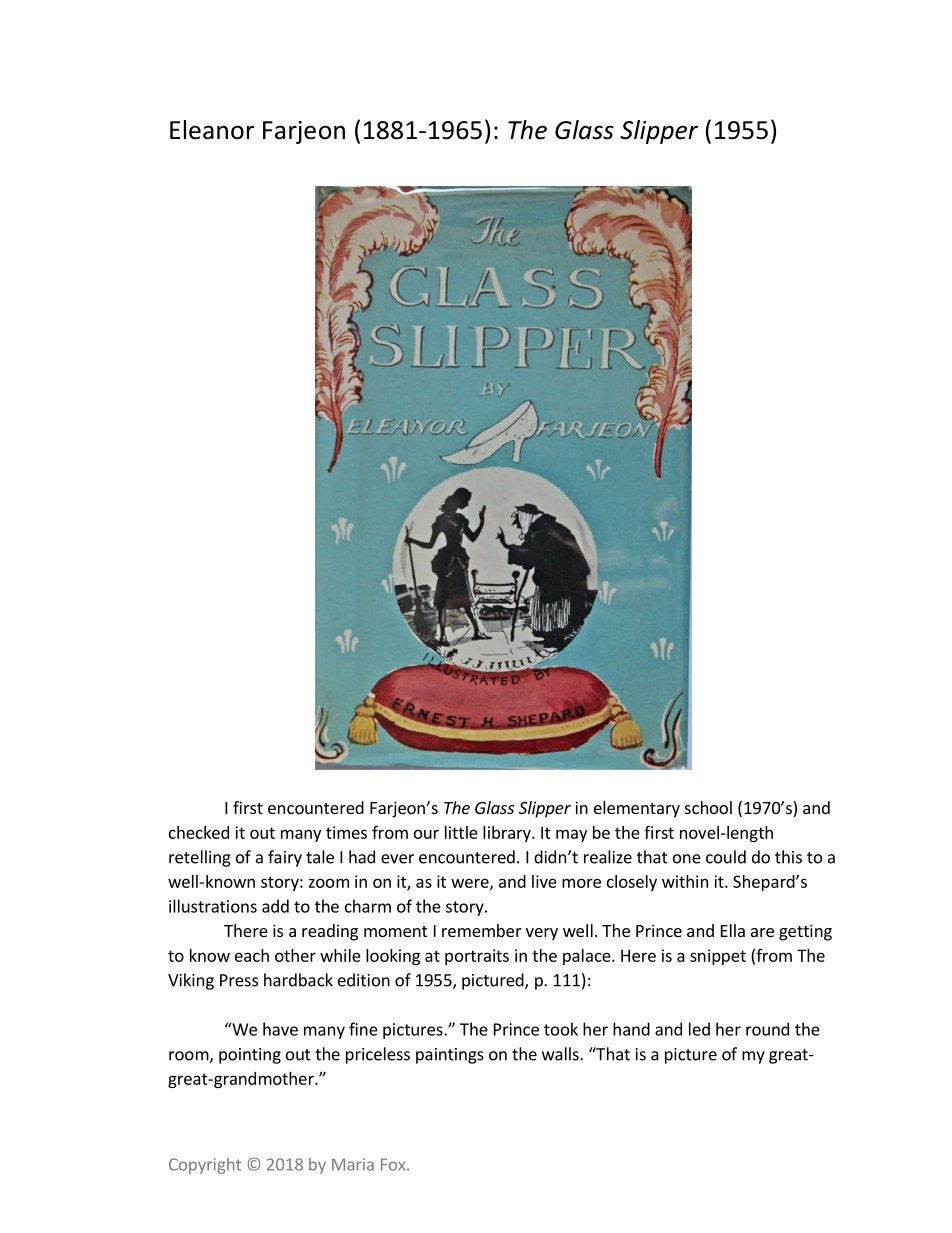 The width and height of the screenshot is (952, 1233). I want to click on Copyright, so click(205, 1166).
